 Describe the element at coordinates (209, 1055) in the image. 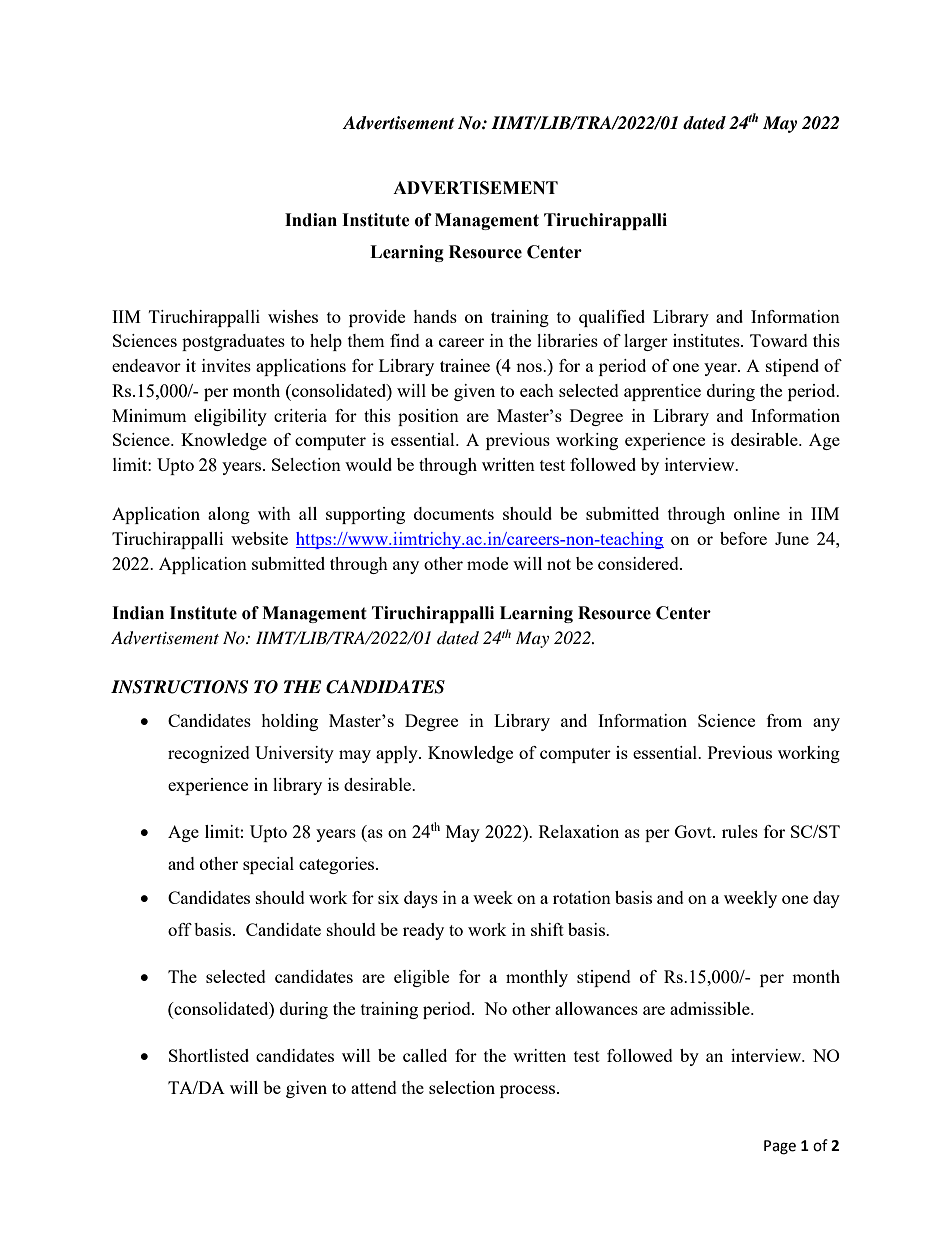

I see `Shortlisted` at that location.
